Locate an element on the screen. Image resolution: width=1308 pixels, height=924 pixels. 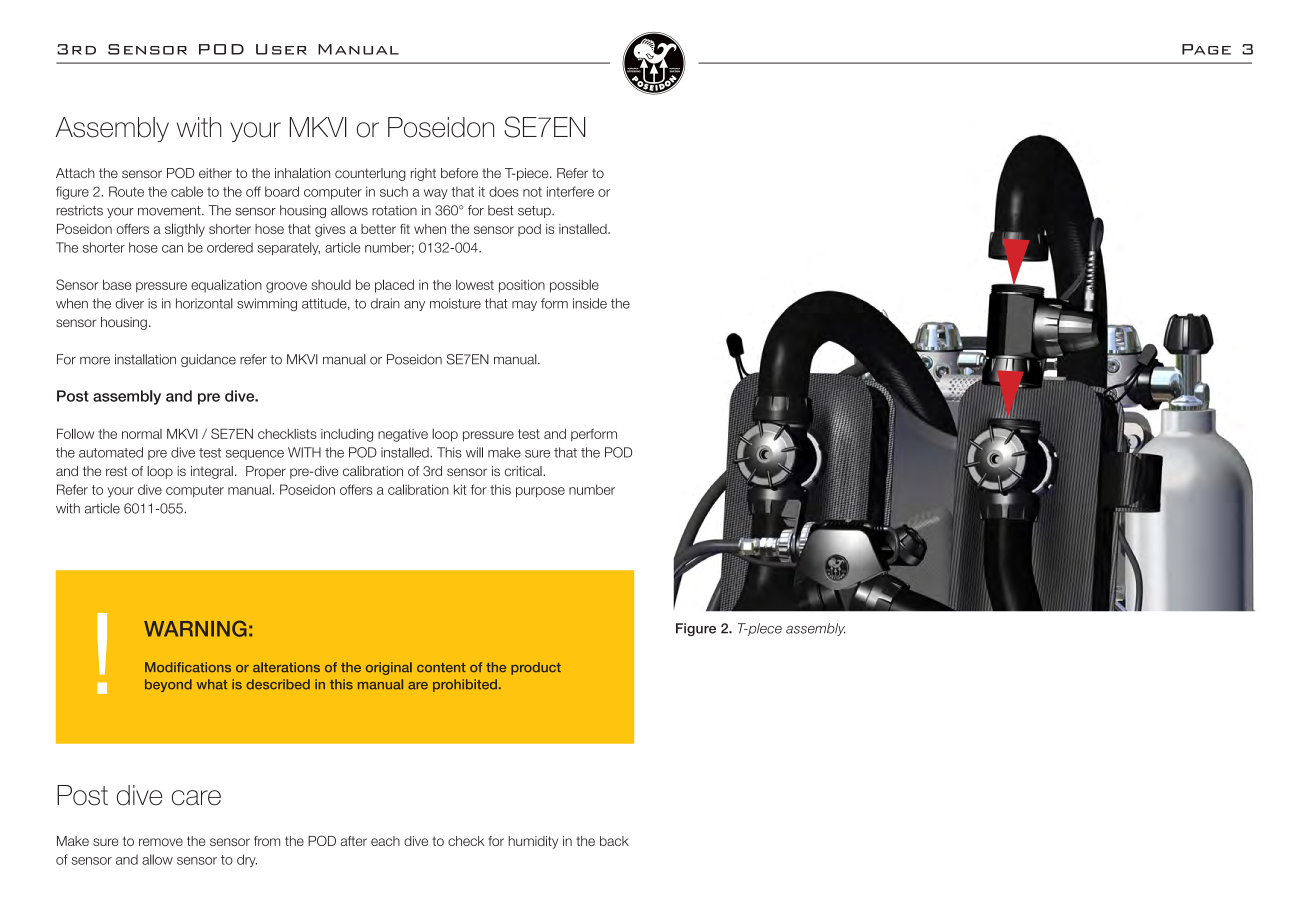
possible is located at coordinates (574, 286).
